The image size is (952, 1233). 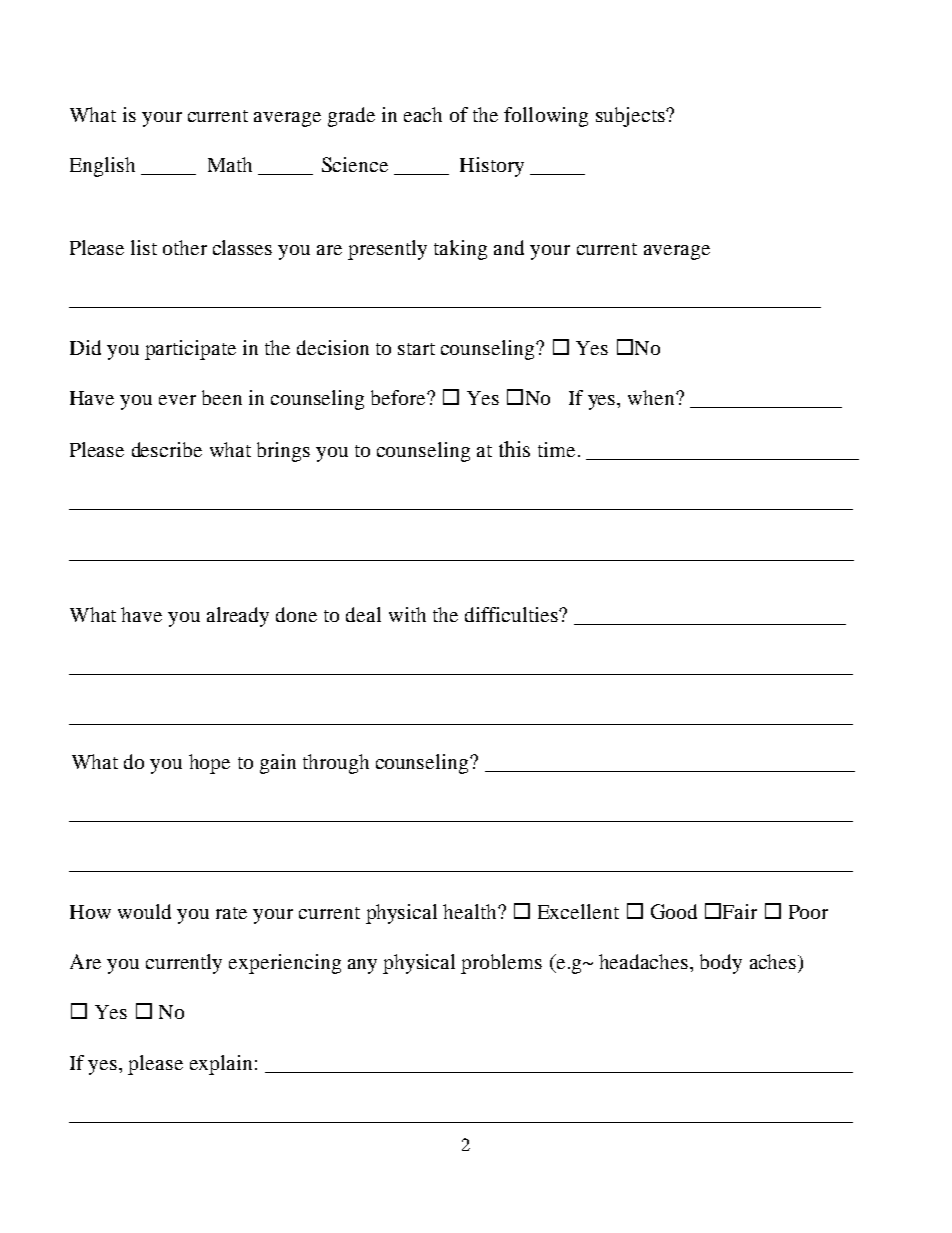 What do you see at coordinates (209, 764) in the image?
I see `hope` at bounding box center [209, 764].
